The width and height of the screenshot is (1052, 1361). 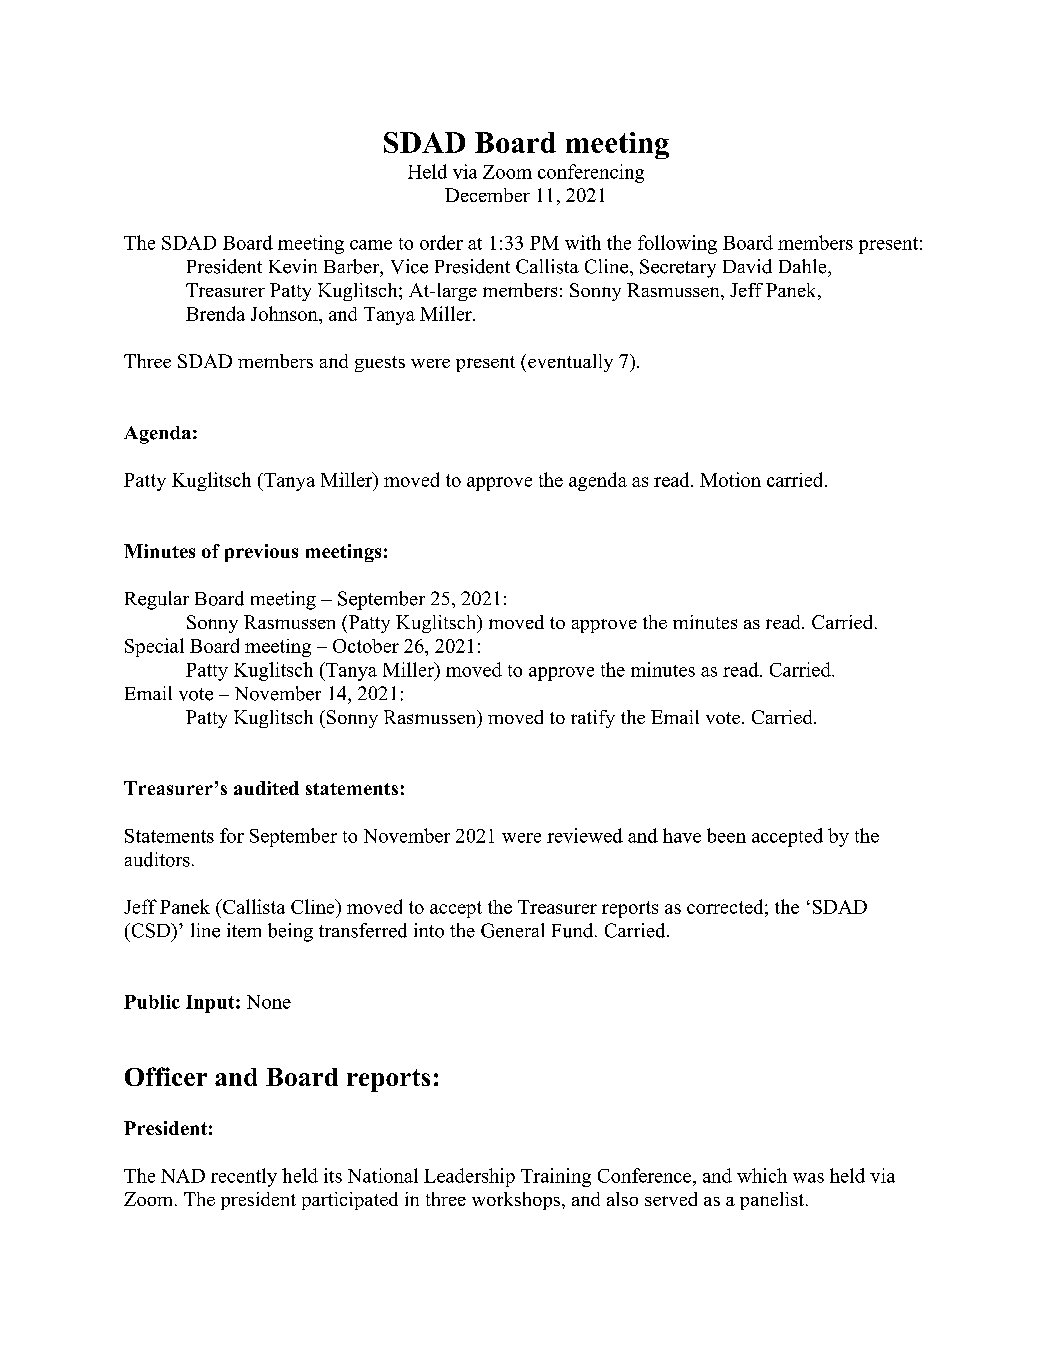 I want to click on following, so click(x=677, y=244).
